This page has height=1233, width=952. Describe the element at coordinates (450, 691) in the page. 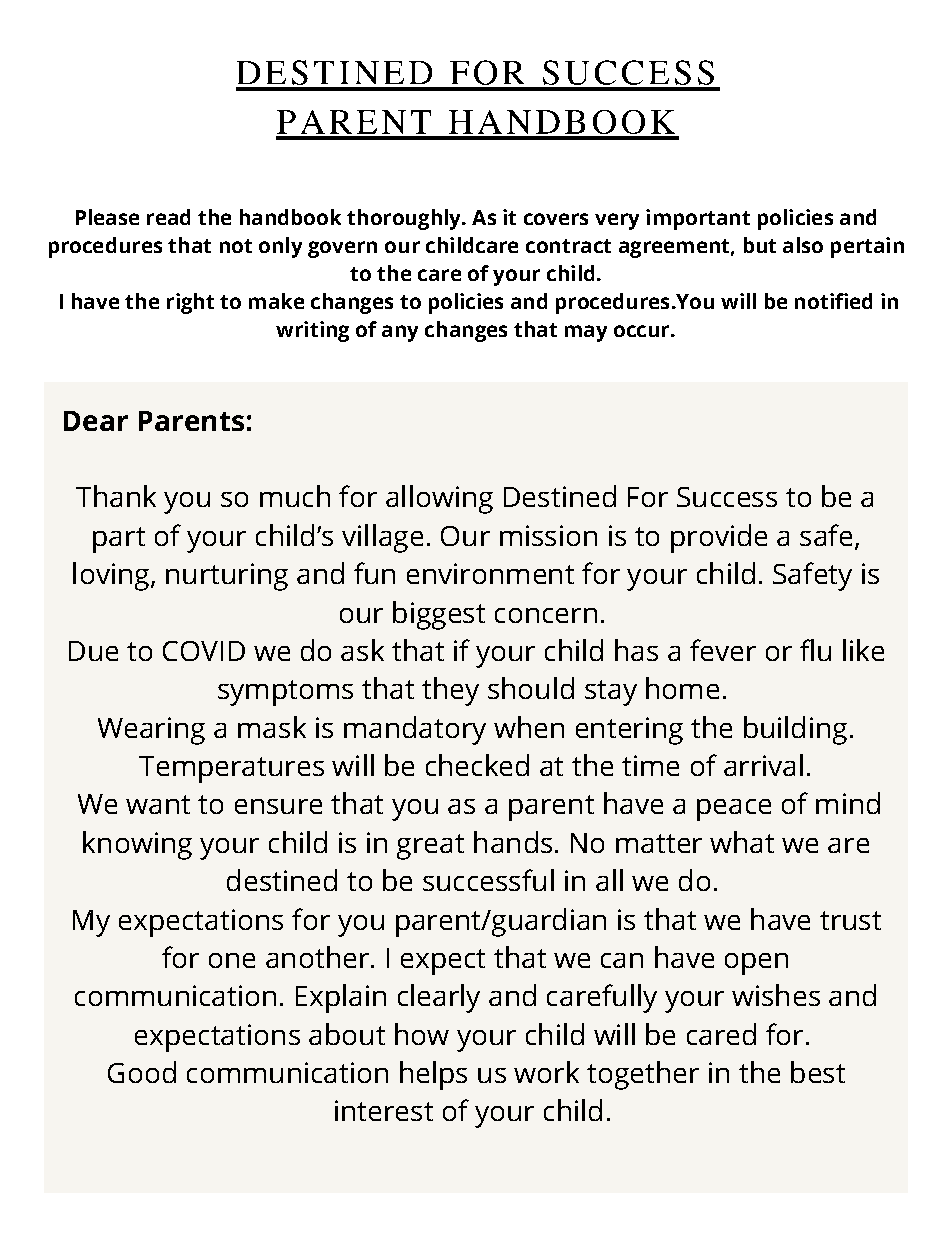

I see `they` at that location.
